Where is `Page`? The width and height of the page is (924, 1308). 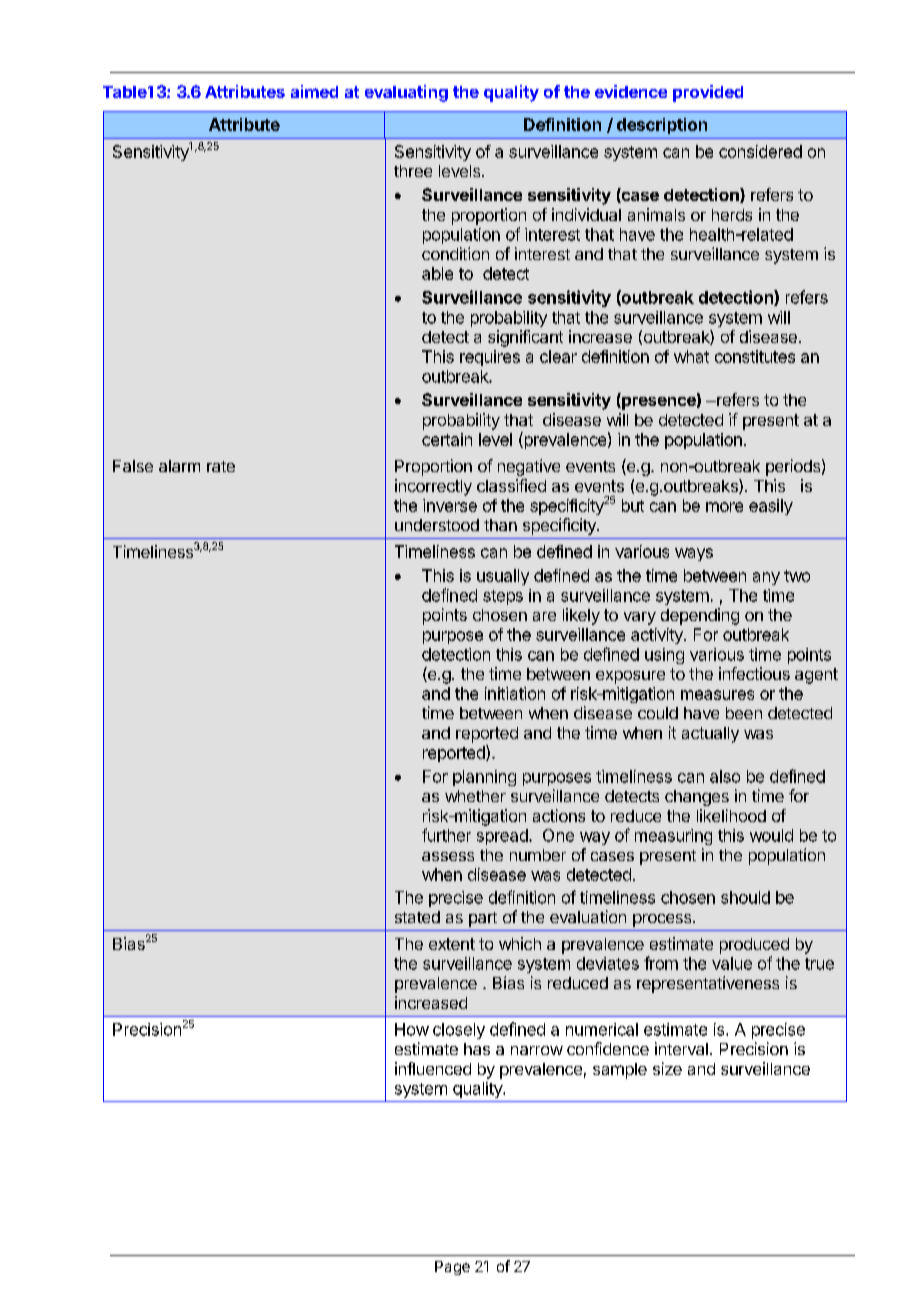 Page is located at coordinates (452, 1268).
